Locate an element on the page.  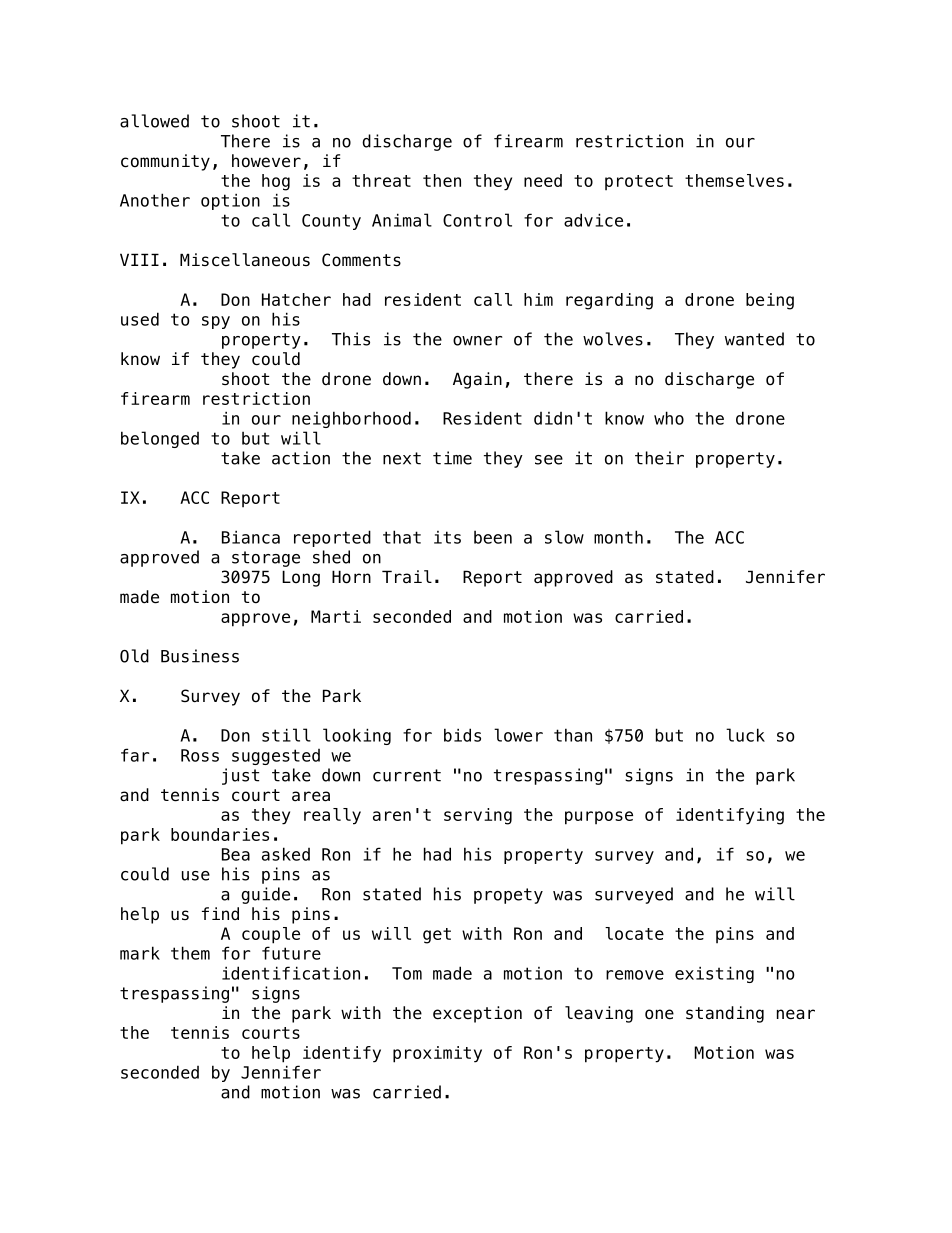
exception is located at coordinates (477, 1014).
